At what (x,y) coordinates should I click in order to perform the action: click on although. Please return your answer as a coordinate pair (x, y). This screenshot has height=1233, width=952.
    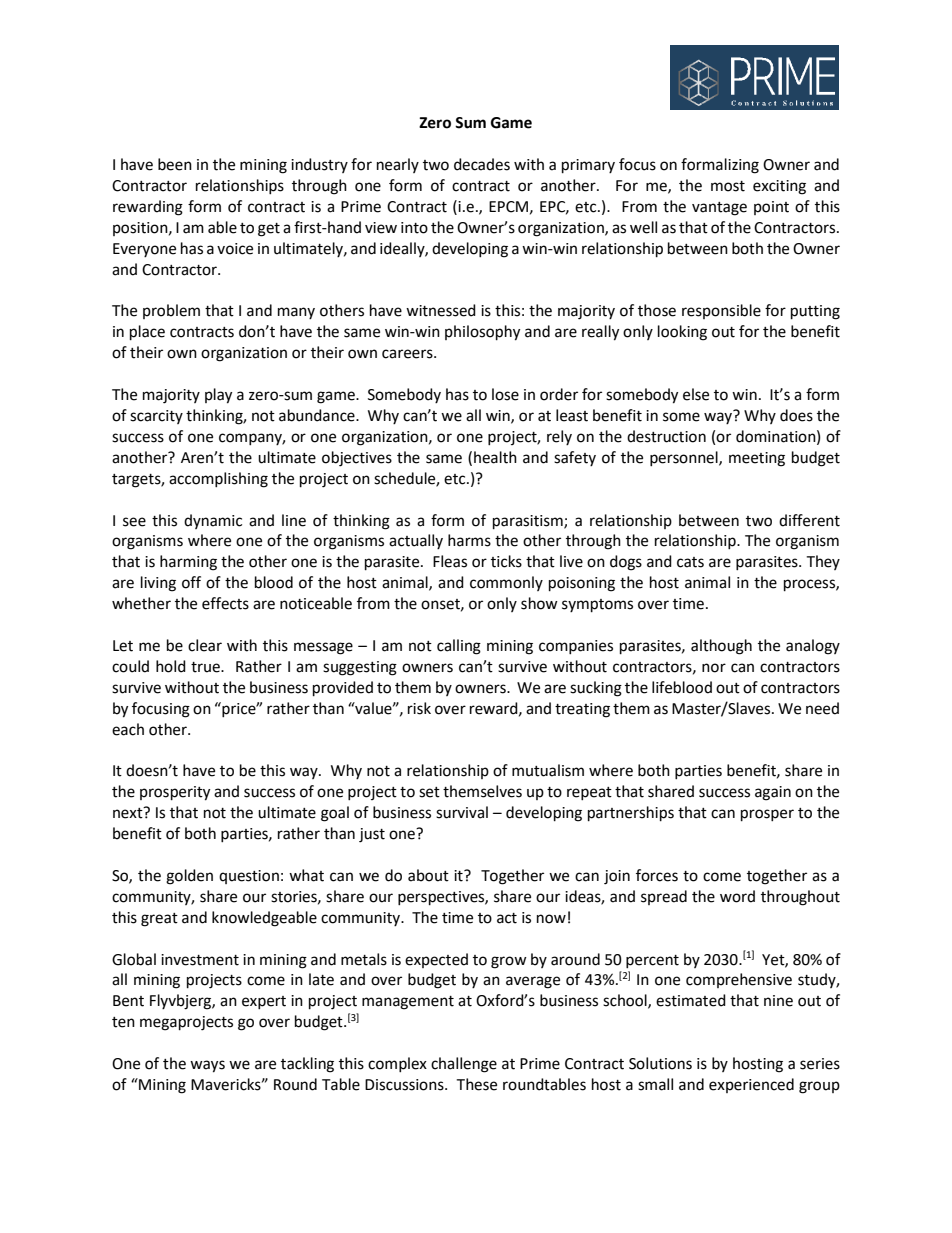
    Looking at the image, I should click on (721, 647).
